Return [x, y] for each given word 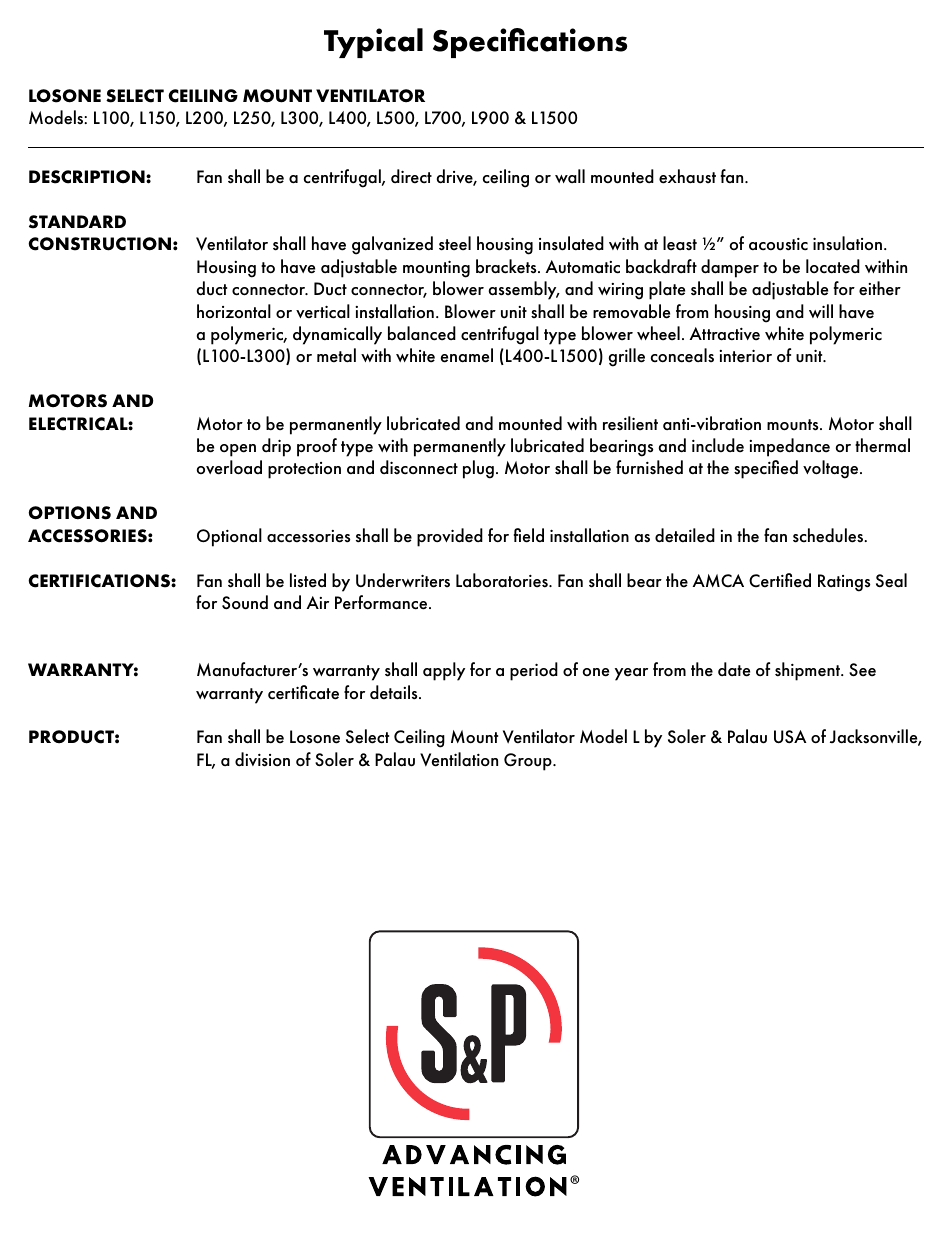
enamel [466, 355]
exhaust [687, 176]
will [821, 311]
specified [766, 469]
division [262, 759]
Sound [245, 602]
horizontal [234, 311]
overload [229, 467]
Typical [373, 43]
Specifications [530, 43]
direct [411, 176]
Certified [780, 580]
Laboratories [503, 580]
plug [478, 469]
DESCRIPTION [88, 177]
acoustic [778, 244]
